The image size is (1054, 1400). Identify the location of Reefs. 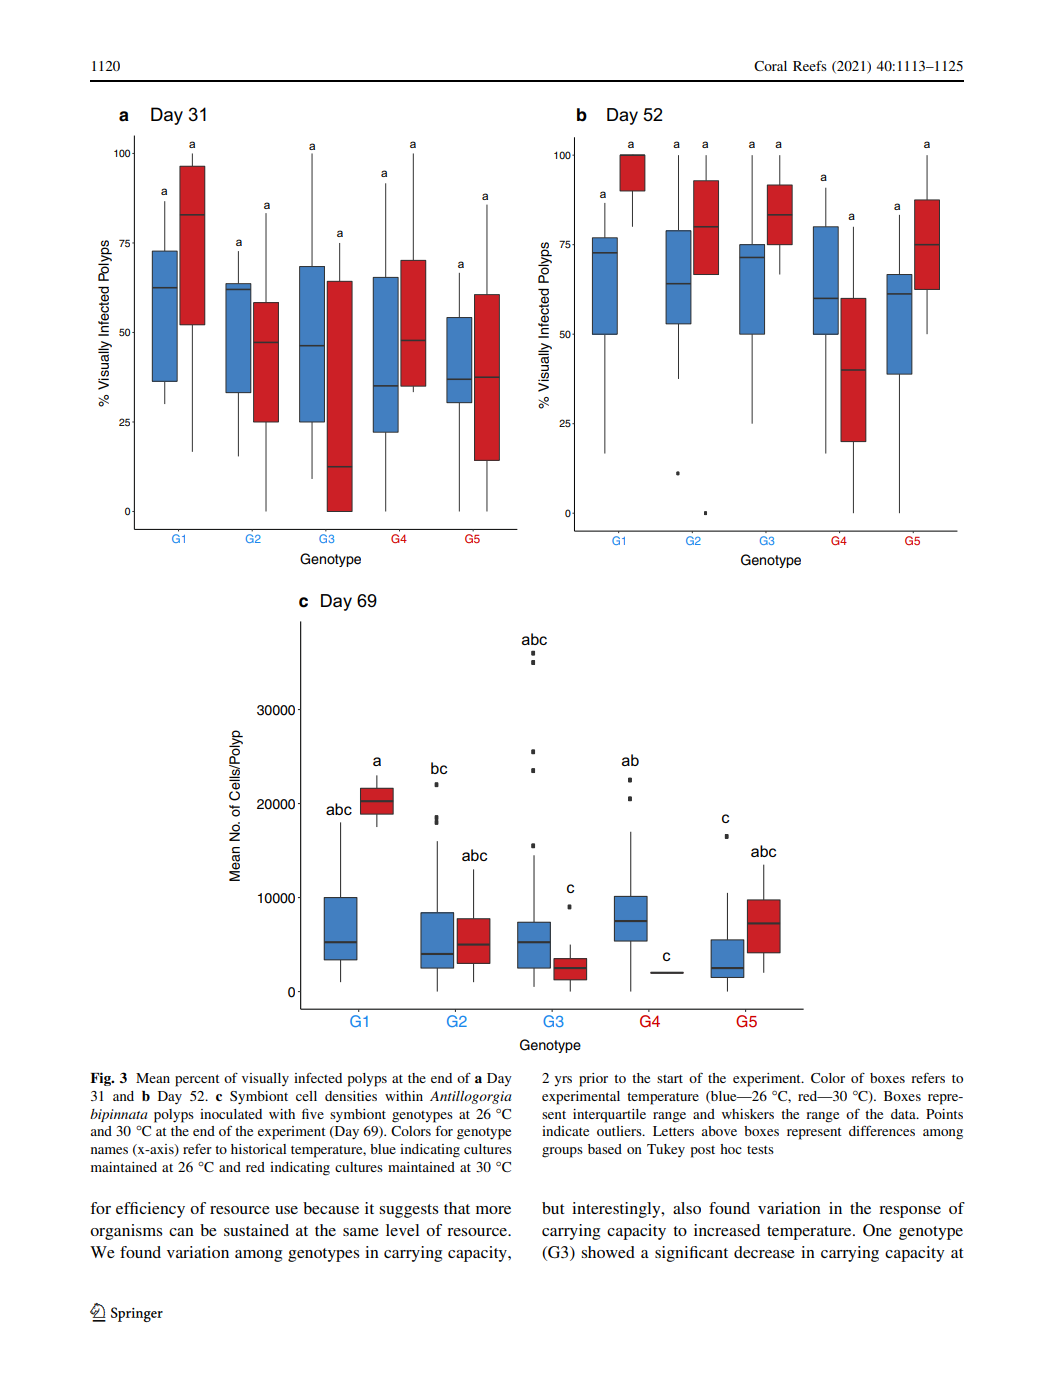
(810, 65).
